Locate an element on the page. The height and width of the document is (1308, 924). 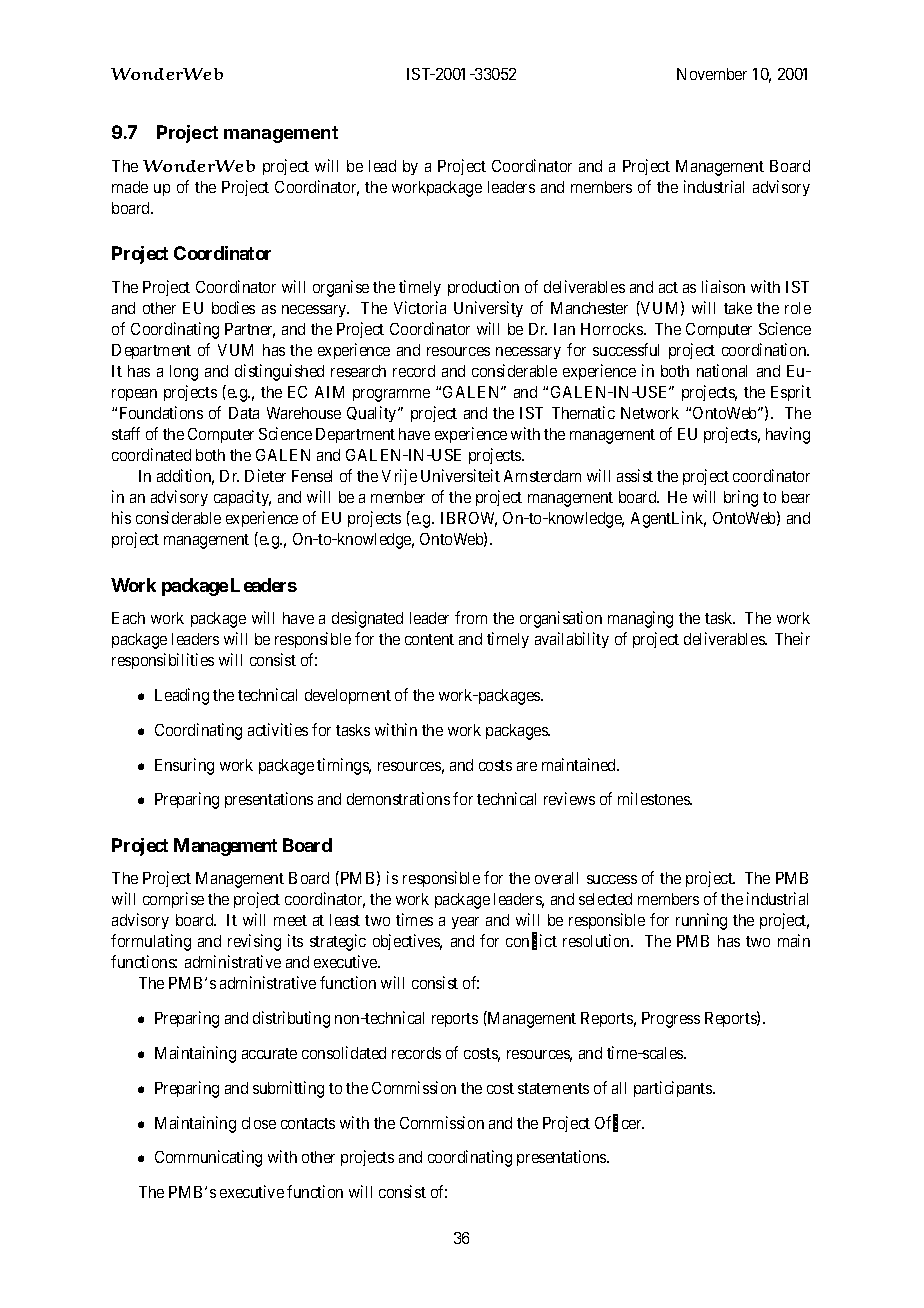
running is located at coordinates (701, 921).
